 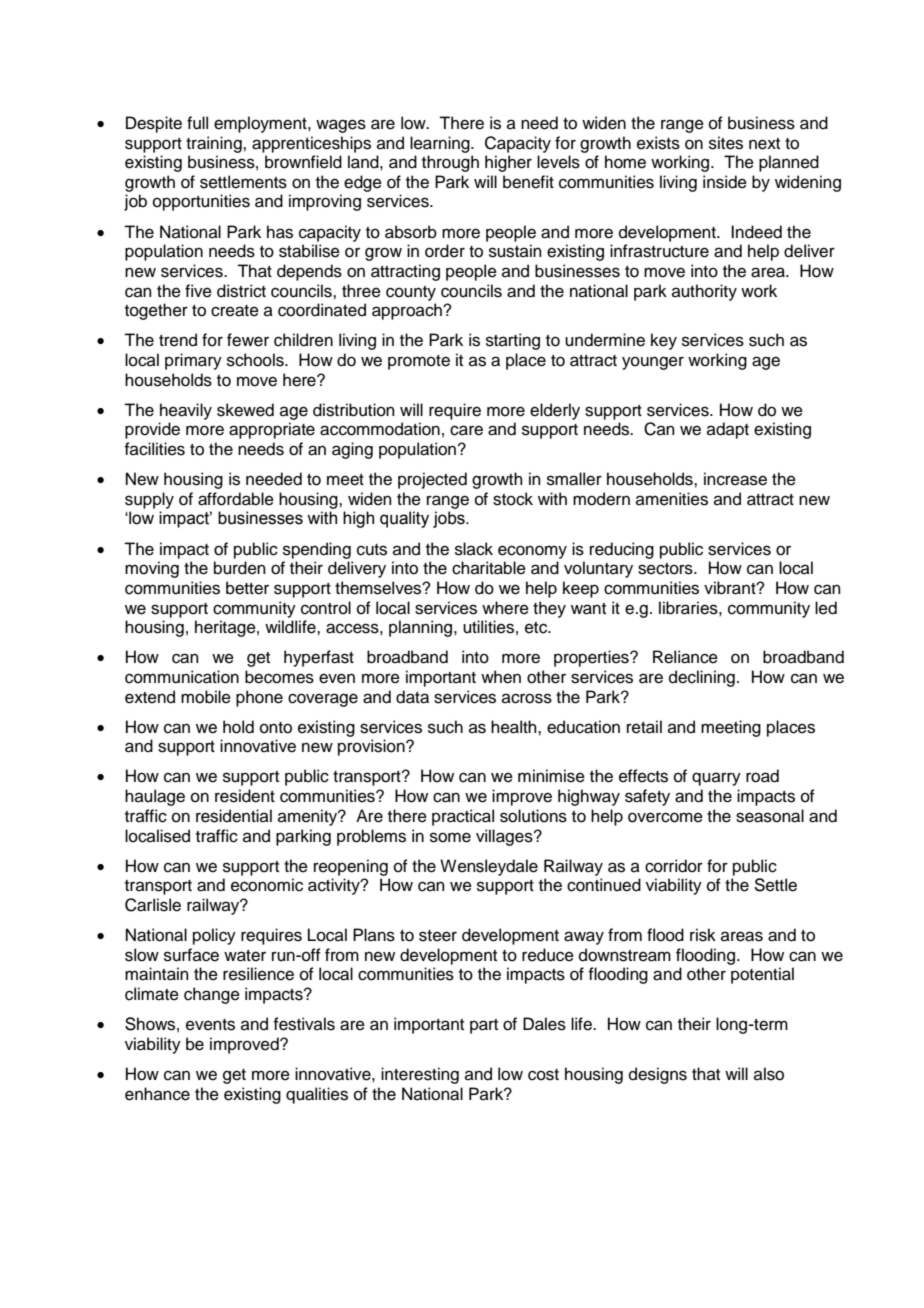 What do you see at coordinates (489, 568) in the screenshot?
I see `charitable` at bounding box center [489, 568].
